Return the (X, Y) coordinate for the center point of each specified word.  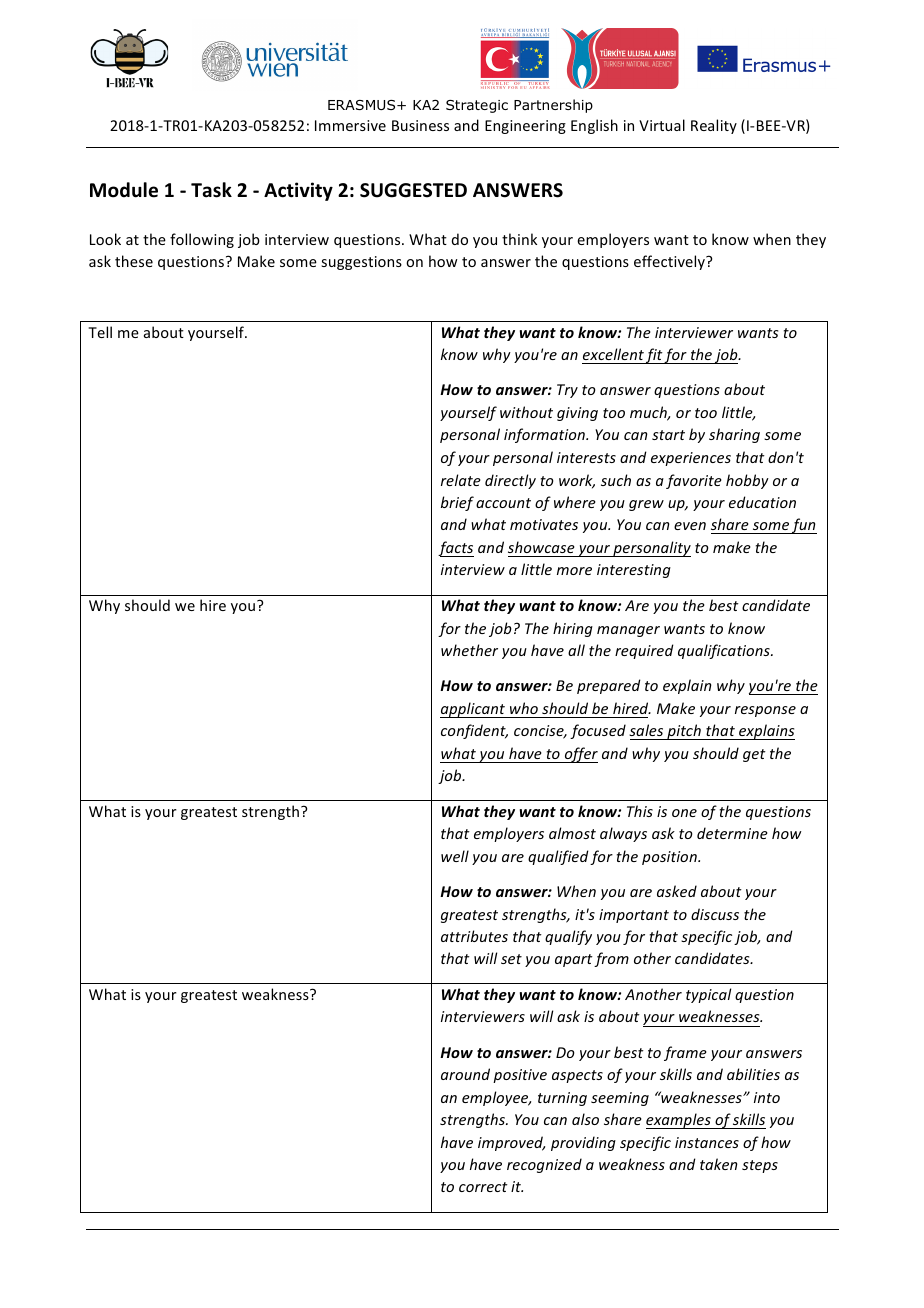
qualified (558, 857)
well (455, 856)
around (465, 1074)
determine (732, 833)
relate (461, 480)
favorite (694, 481)
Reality (714, 126)
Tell (100, 332)
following (202, 240)
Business (420, 125)
